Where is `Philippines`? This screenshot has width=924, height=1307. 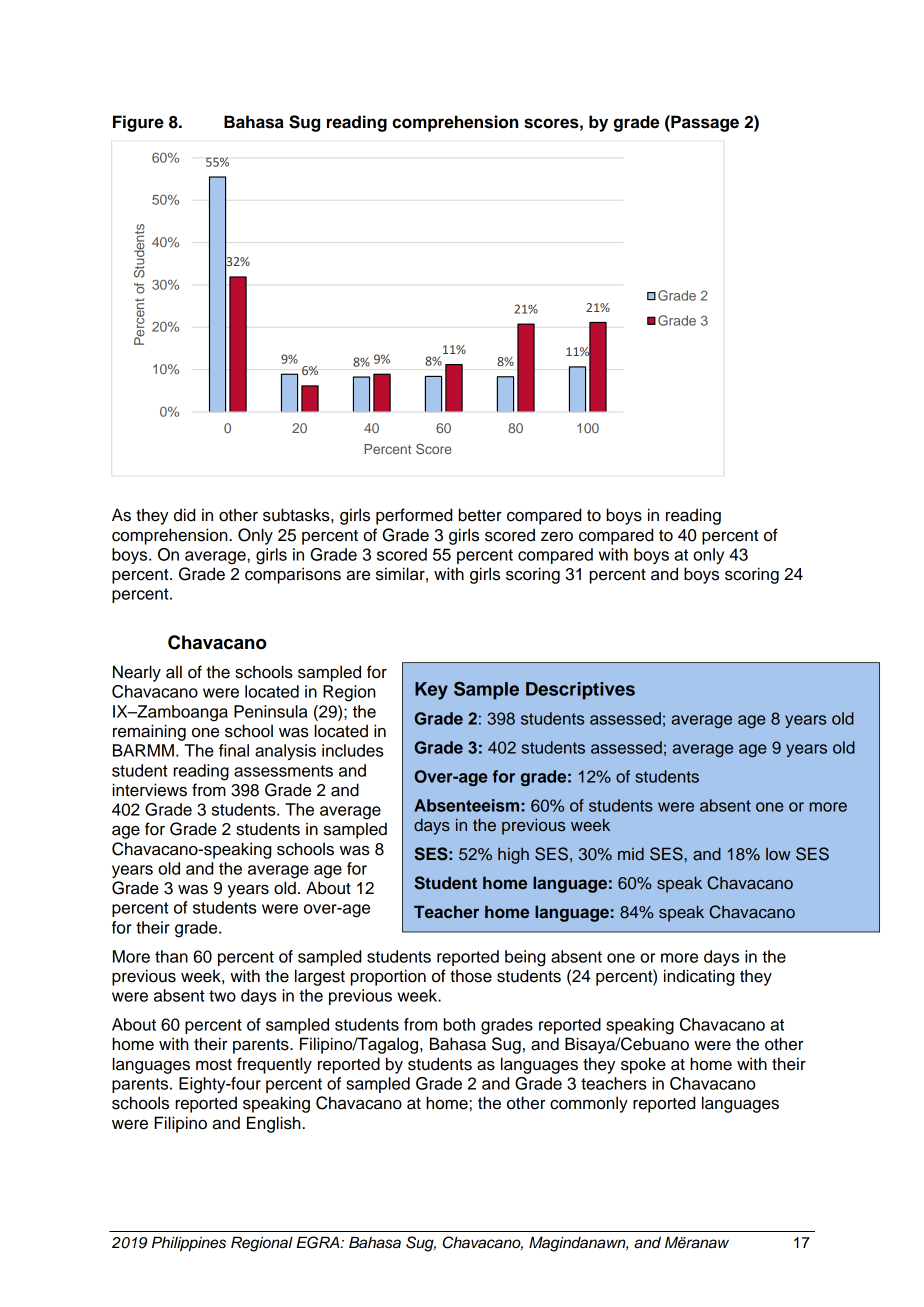 Philippines is located at coordinates (189, 1244).
